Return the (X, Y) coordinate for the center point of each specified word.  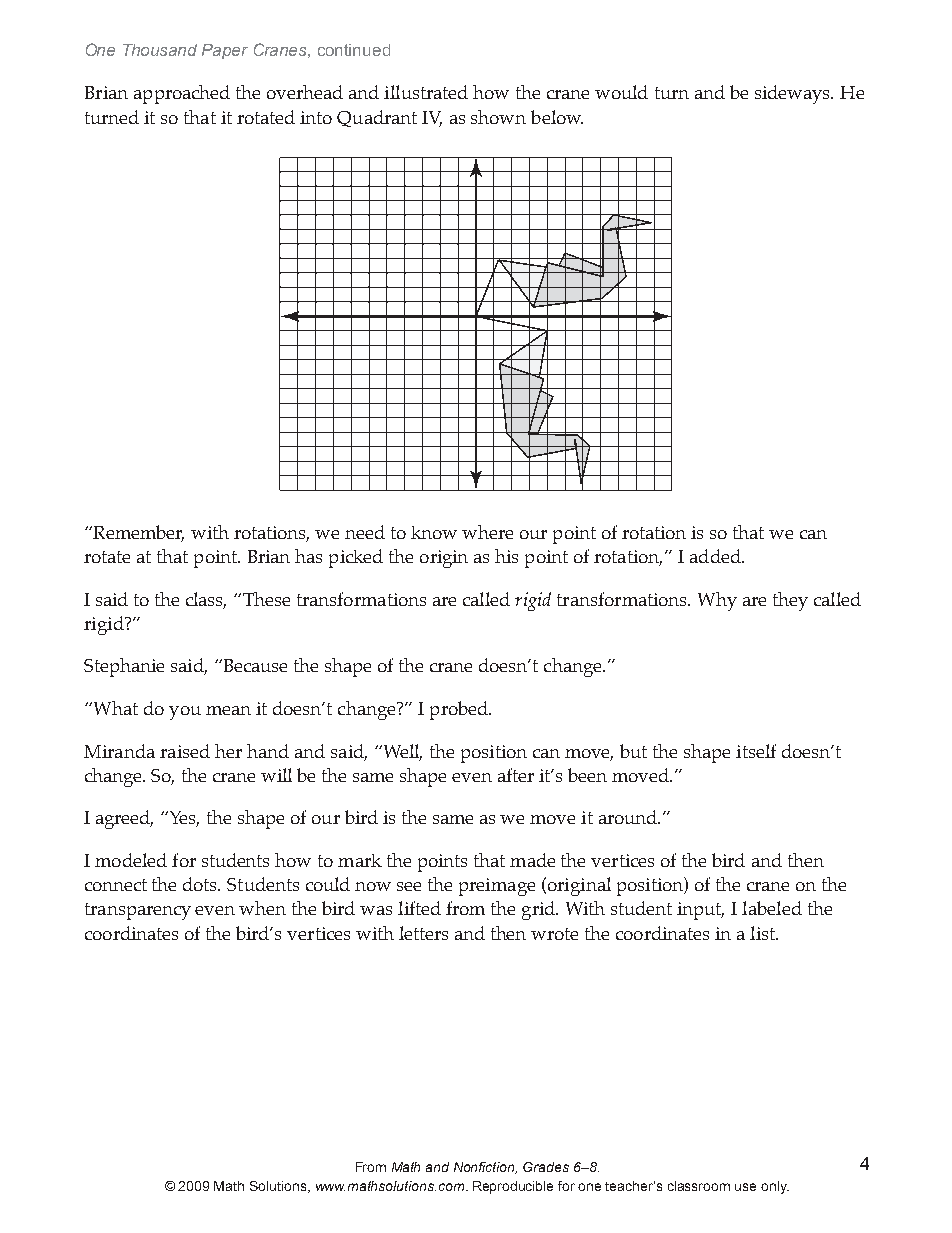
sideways (794, 94)
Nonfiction (485, 1168)
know (434, 532)
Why (717, 601)
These (266, 599)
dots (201, 884)
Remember (137, 533)
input (700, 911)
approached (182, 94)
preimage (497, 887)
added (716, 556)
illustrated (426, 92)
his (506, 556)
